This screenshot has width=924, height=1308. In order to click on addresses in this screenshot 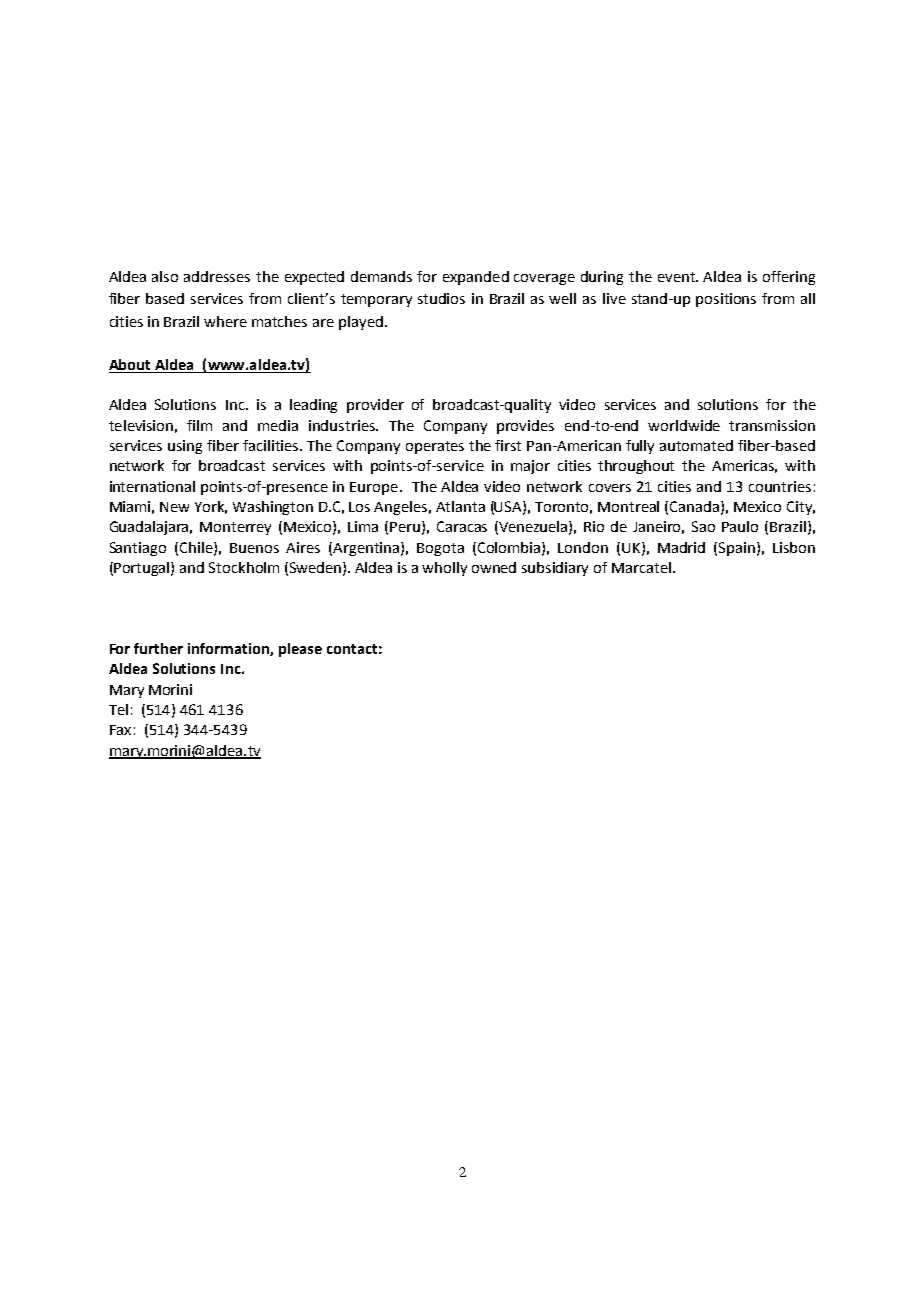, I will do `click(217, 276)`.
